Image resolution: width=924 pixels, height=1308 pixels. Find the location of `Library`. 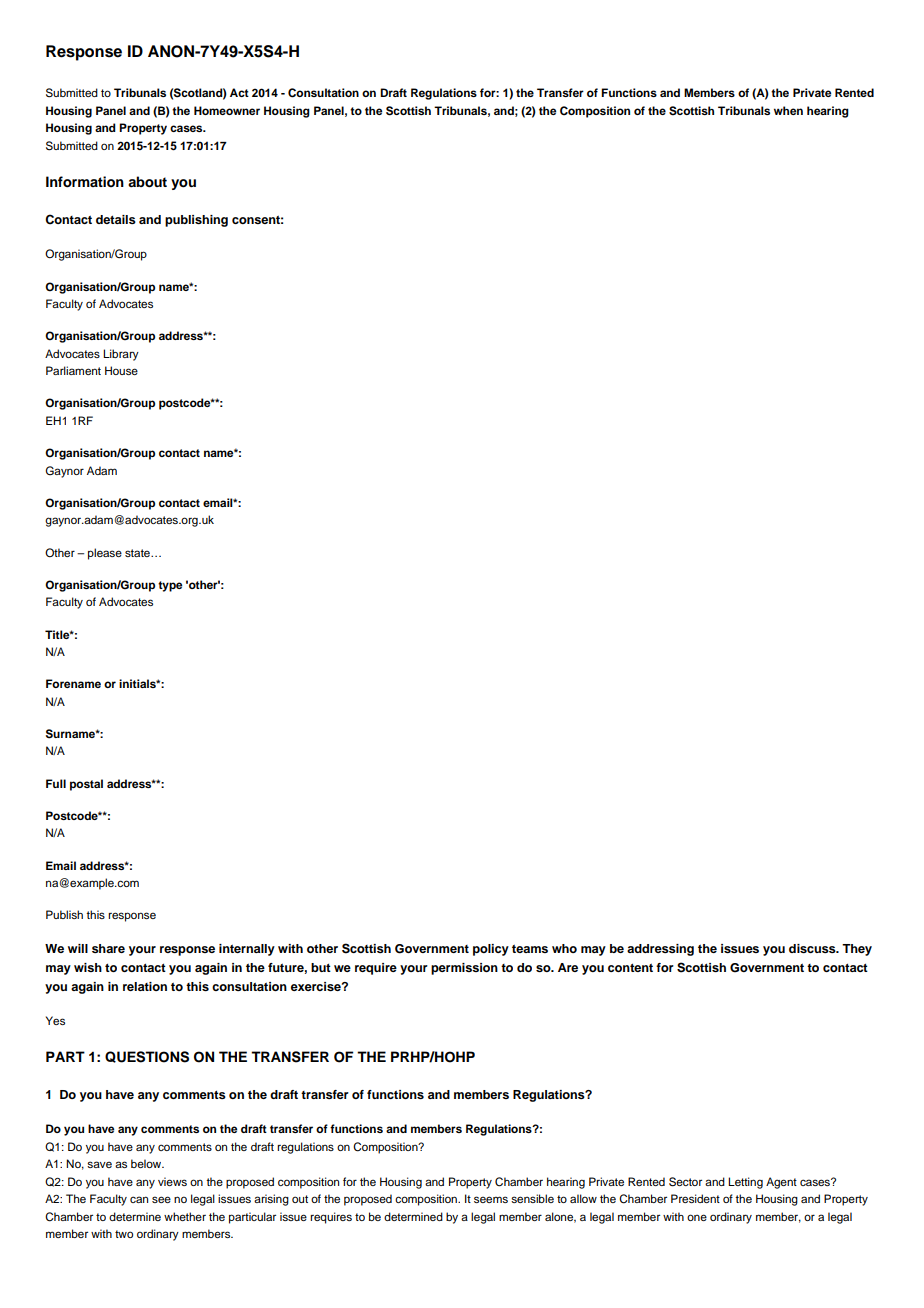

Library is located at coordinates (121, 355).
